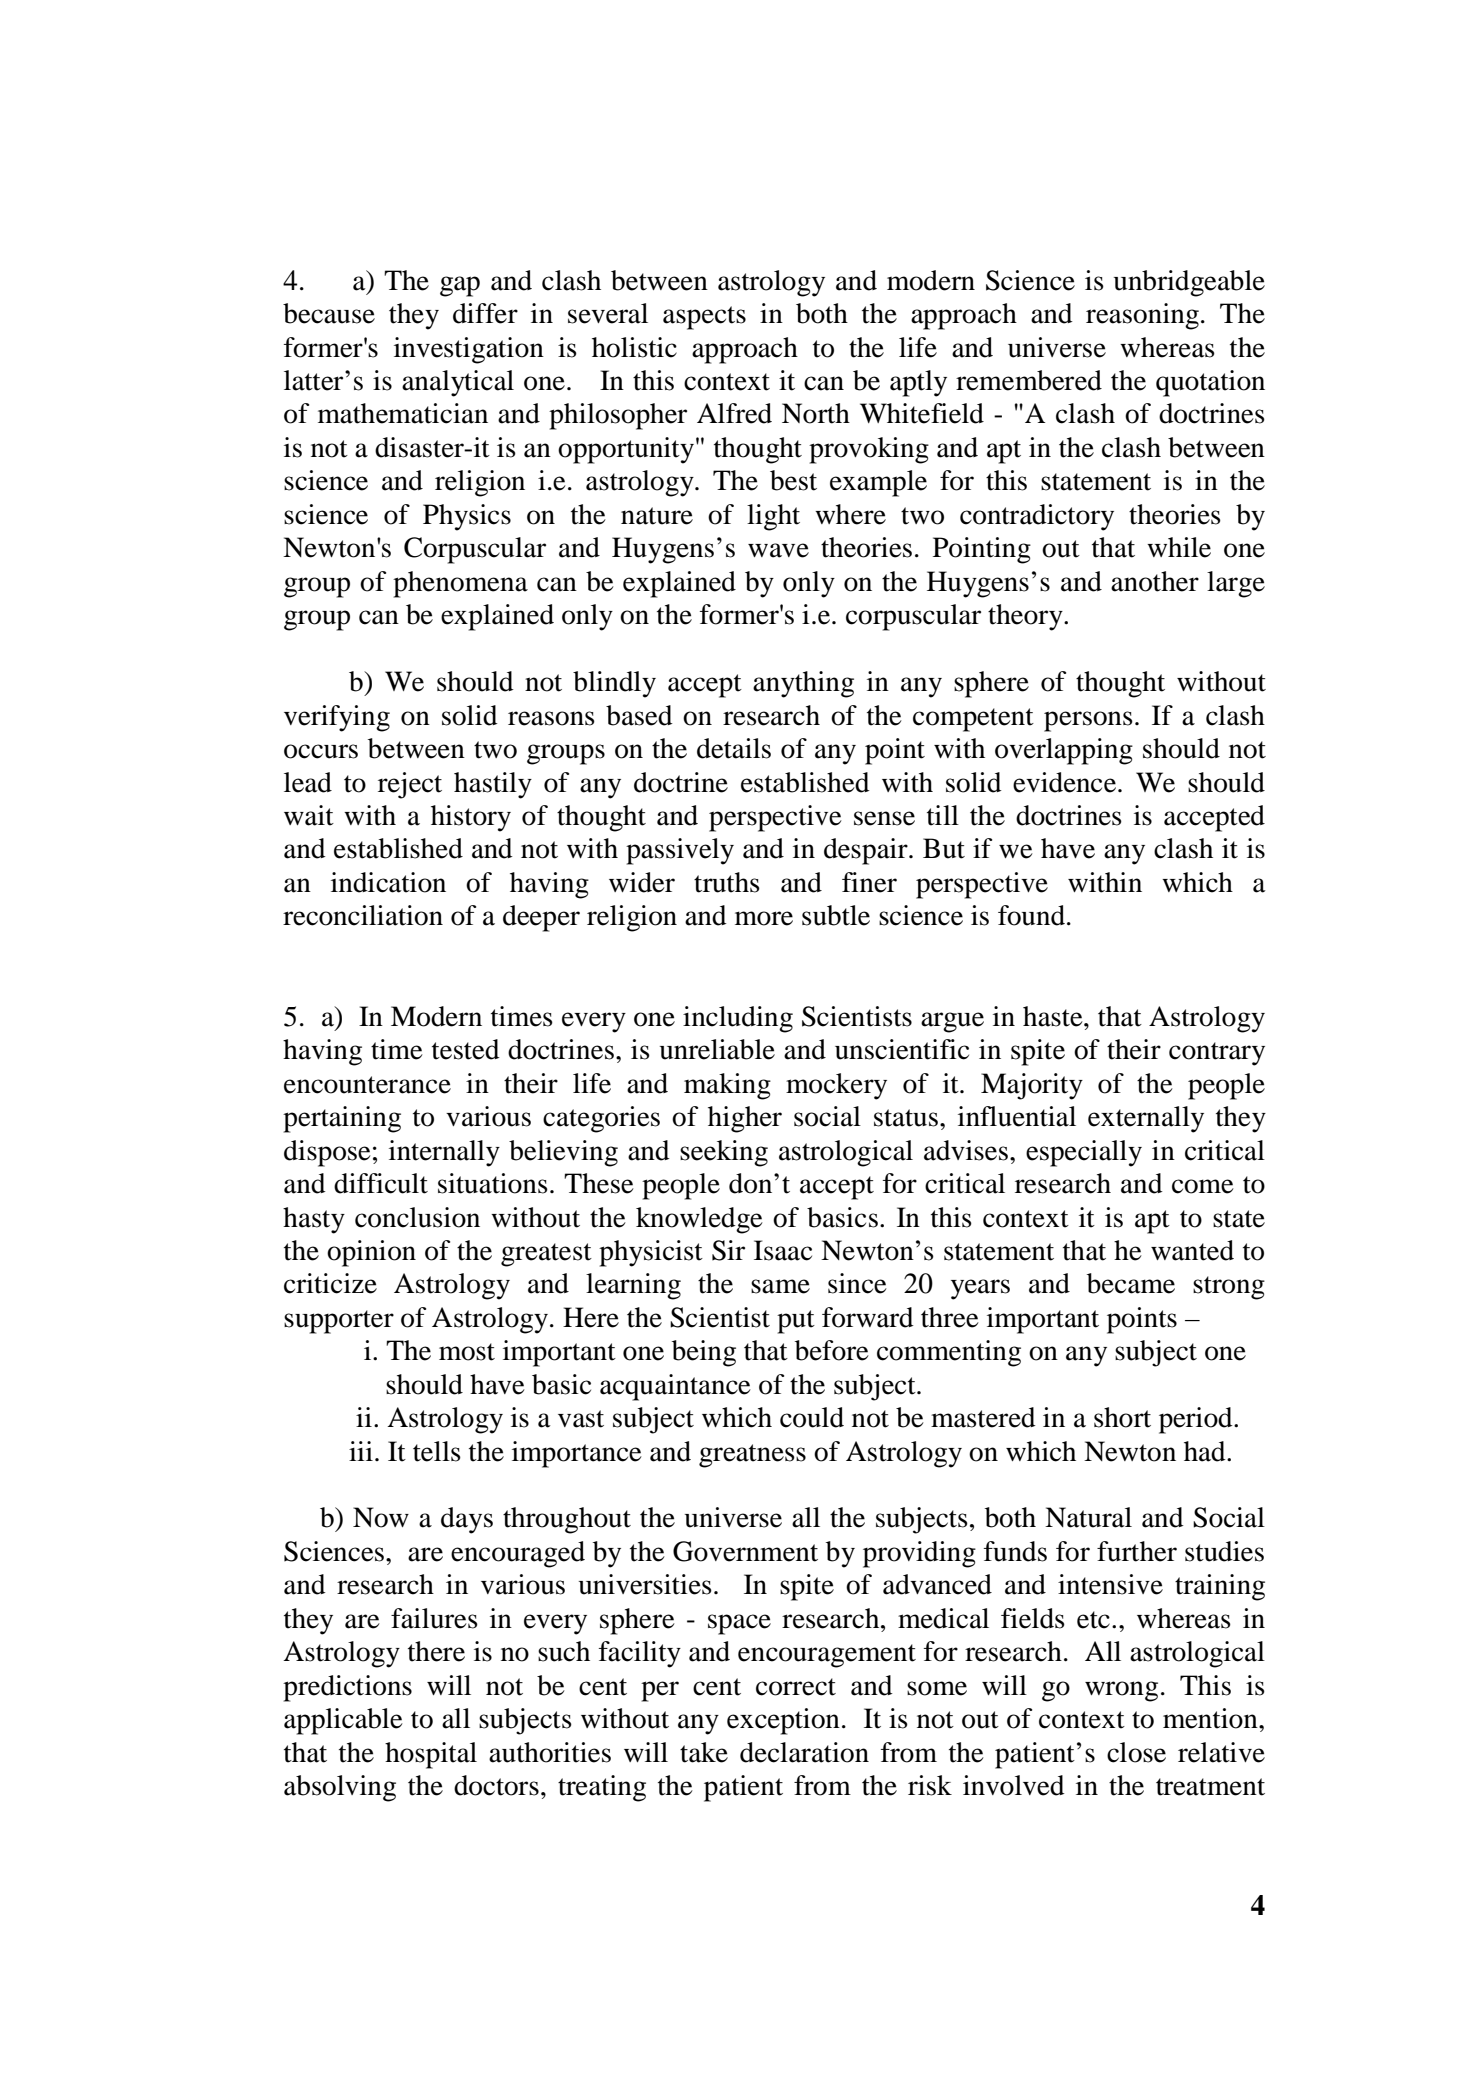 The image size is (1482, 2097). Describe the element at coordinates (724, 1153) in the screenshot. I see `seeking` at that location.
